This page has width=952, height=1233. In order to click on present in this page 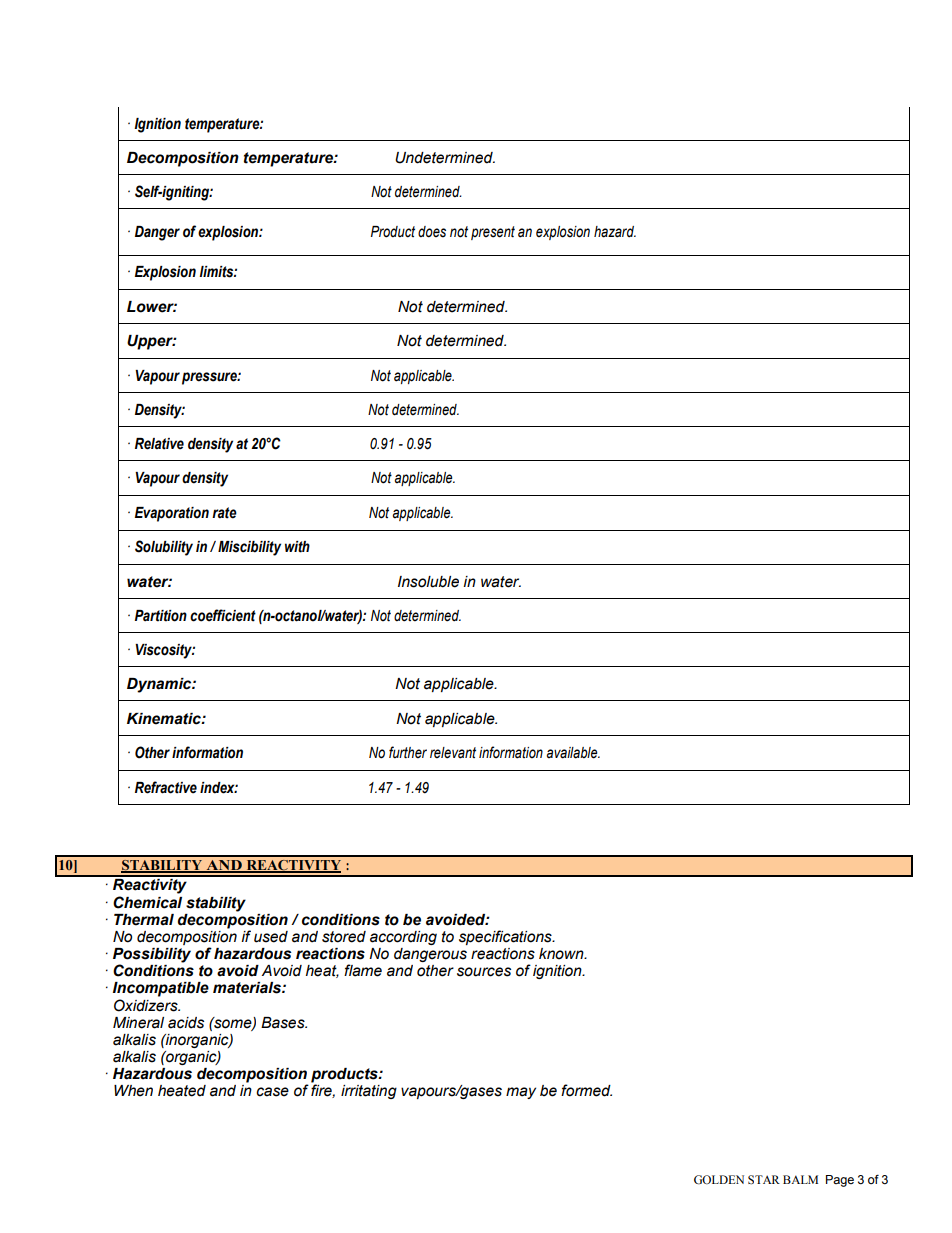, I will do `click(493, 233)`.
